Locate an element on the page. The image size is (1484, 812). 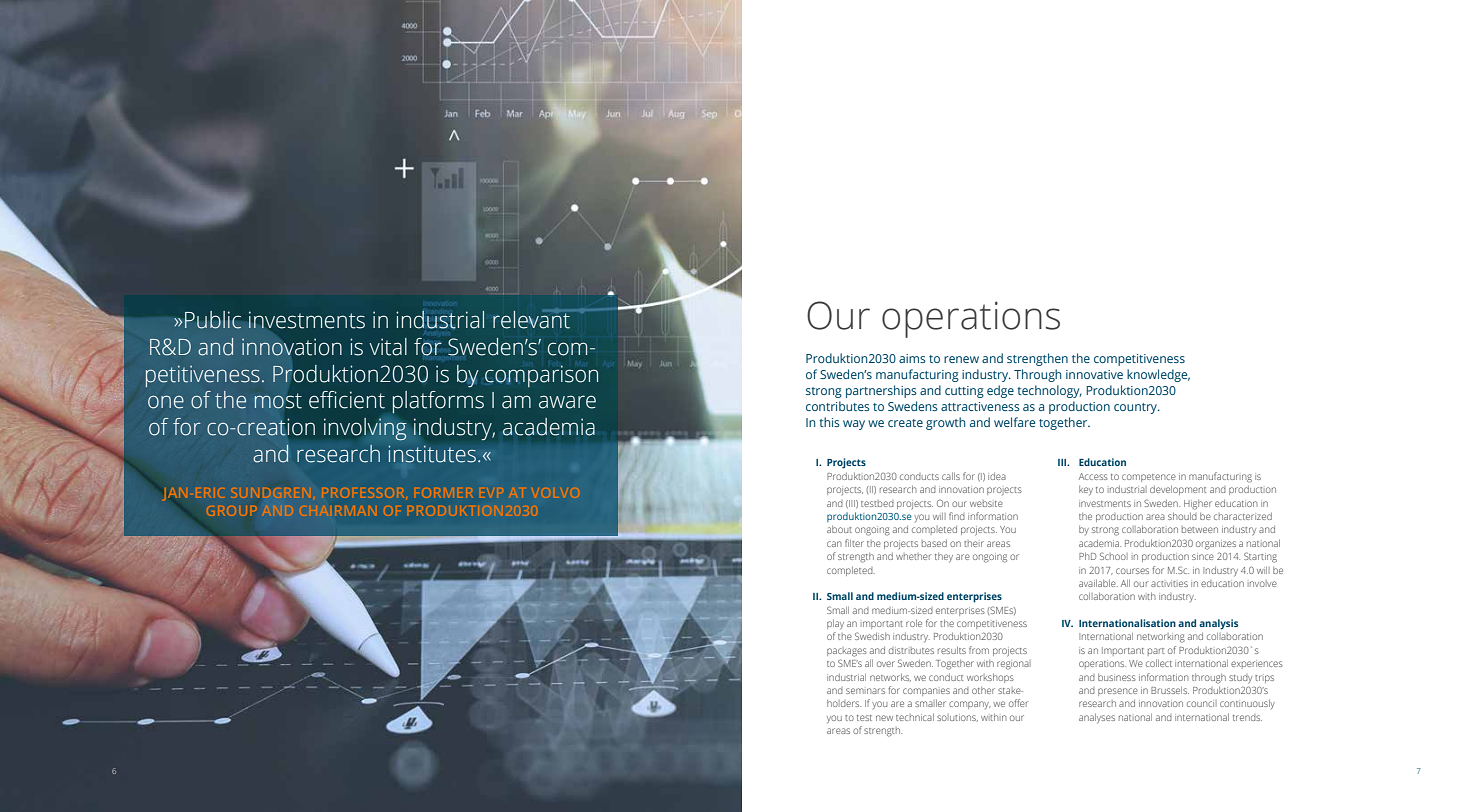
relevant is located at coordinates (533, 319).
